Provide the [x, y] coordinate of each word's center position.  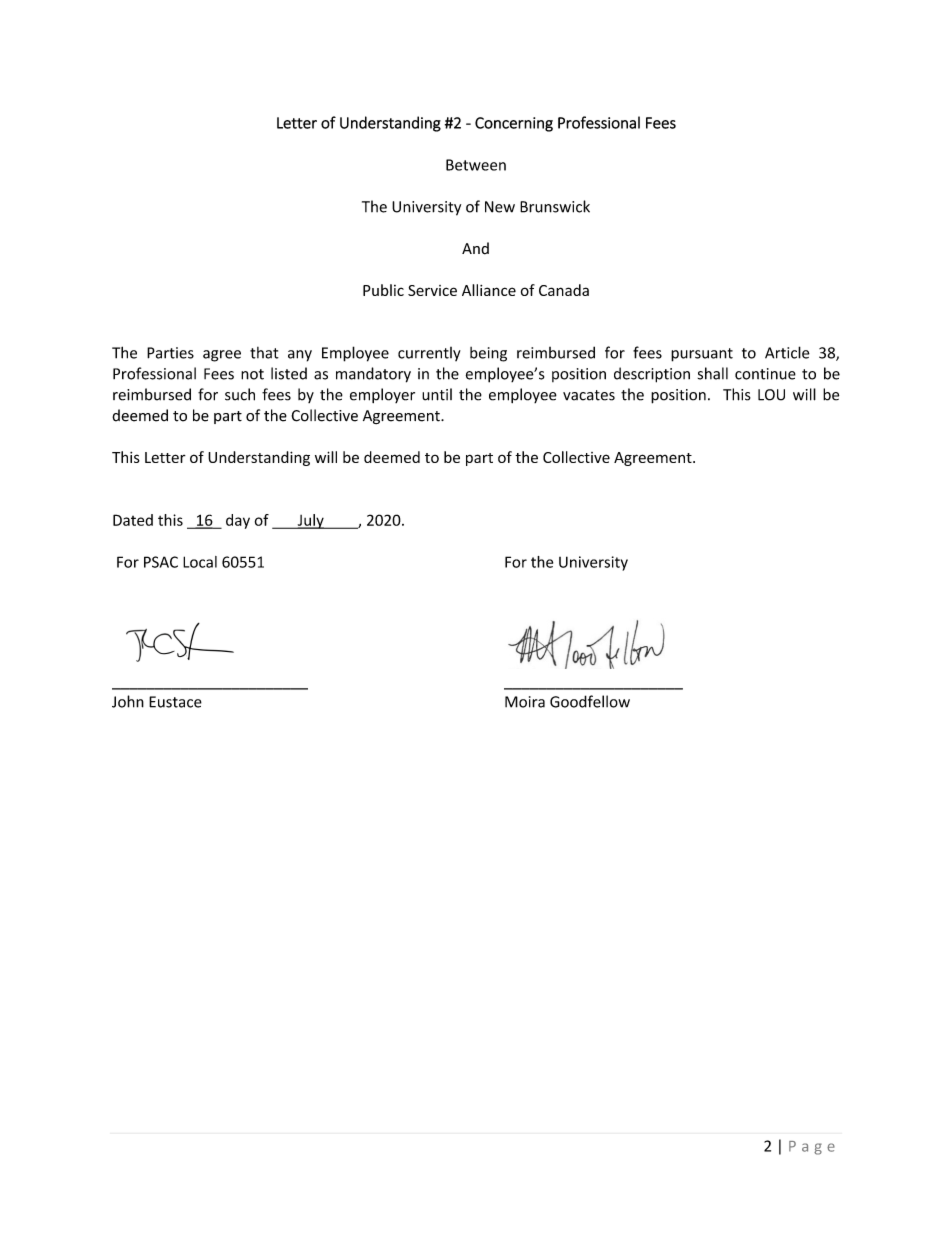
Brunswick [555, 206]
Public [383, 290]
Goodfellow [590, 701]
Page [812, 1148]
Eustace [175, 702]
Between [476, 165]
